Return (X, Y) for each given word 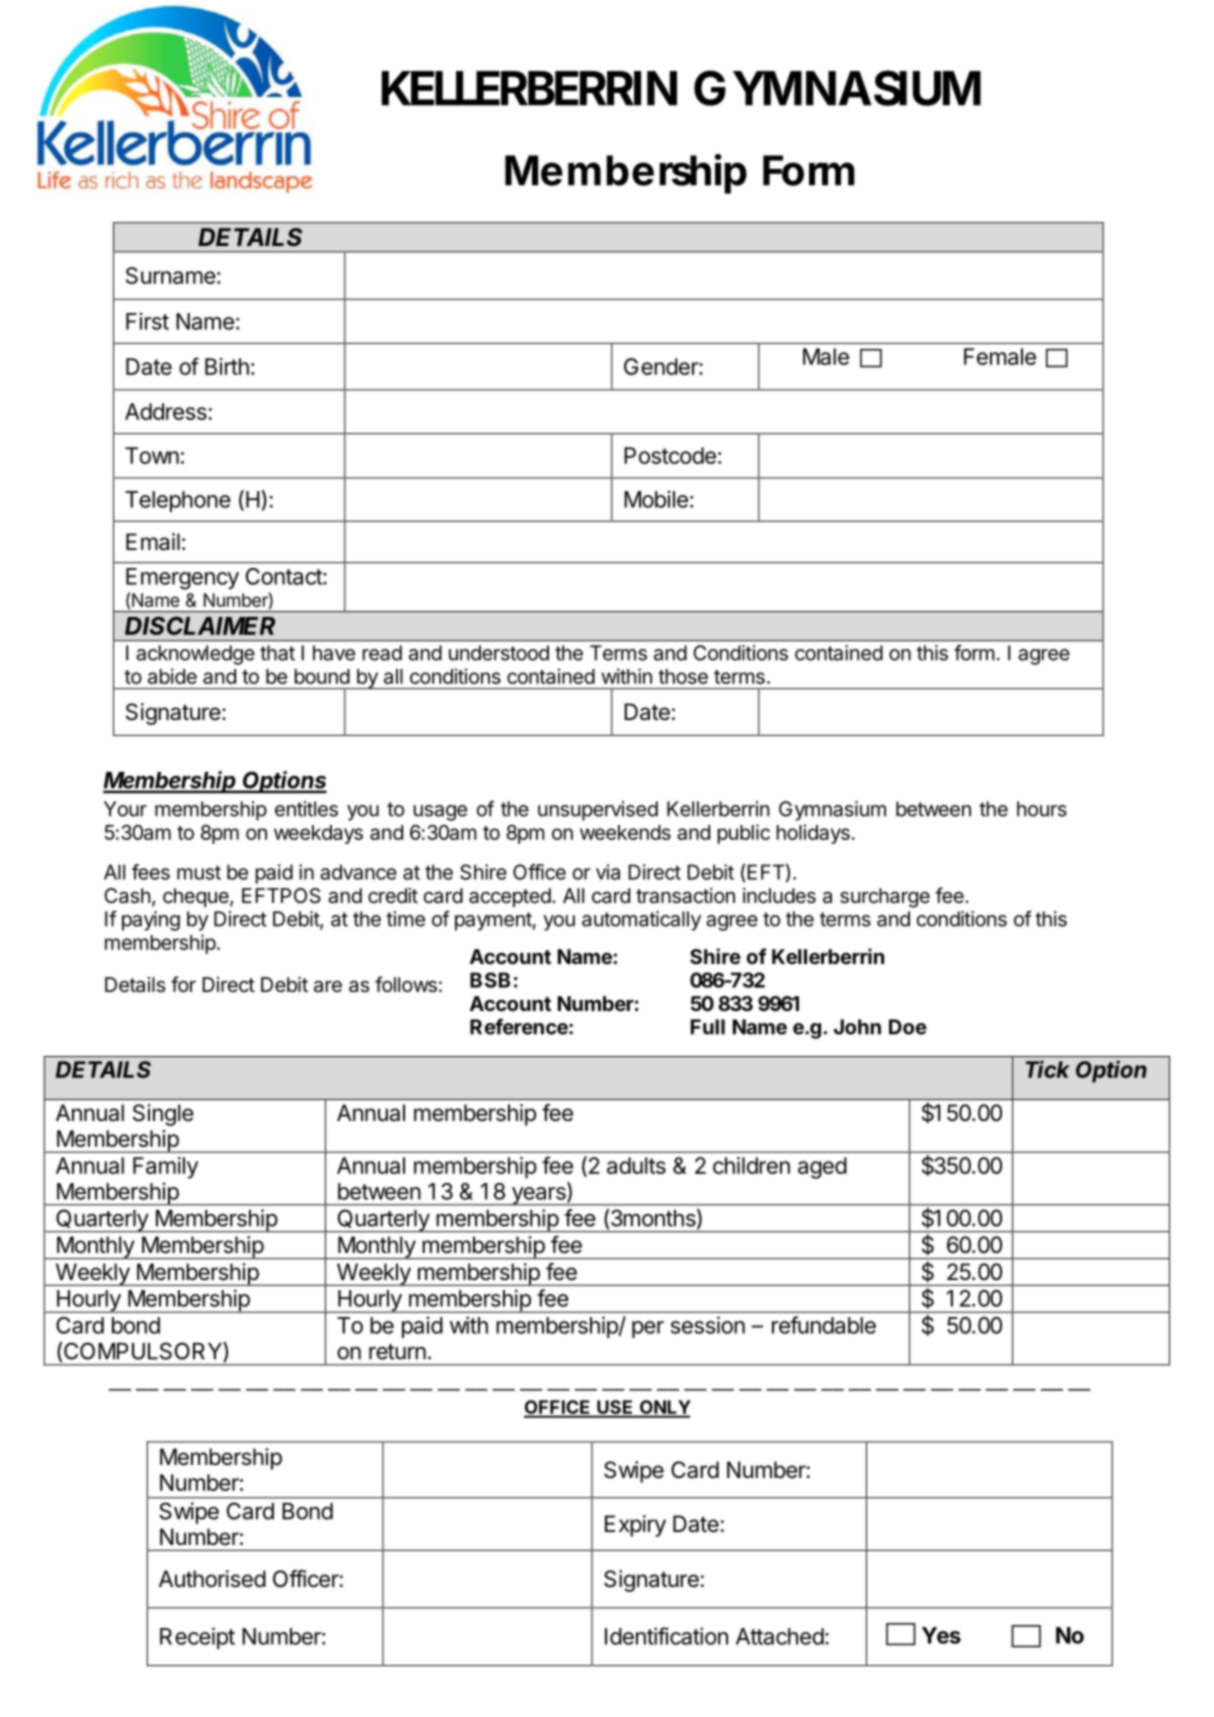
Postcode (670, 455)
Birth (227, 366)
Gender (662, 366)
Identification (666, 1636)
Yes (941, 1635)
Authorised (212, 1579)
